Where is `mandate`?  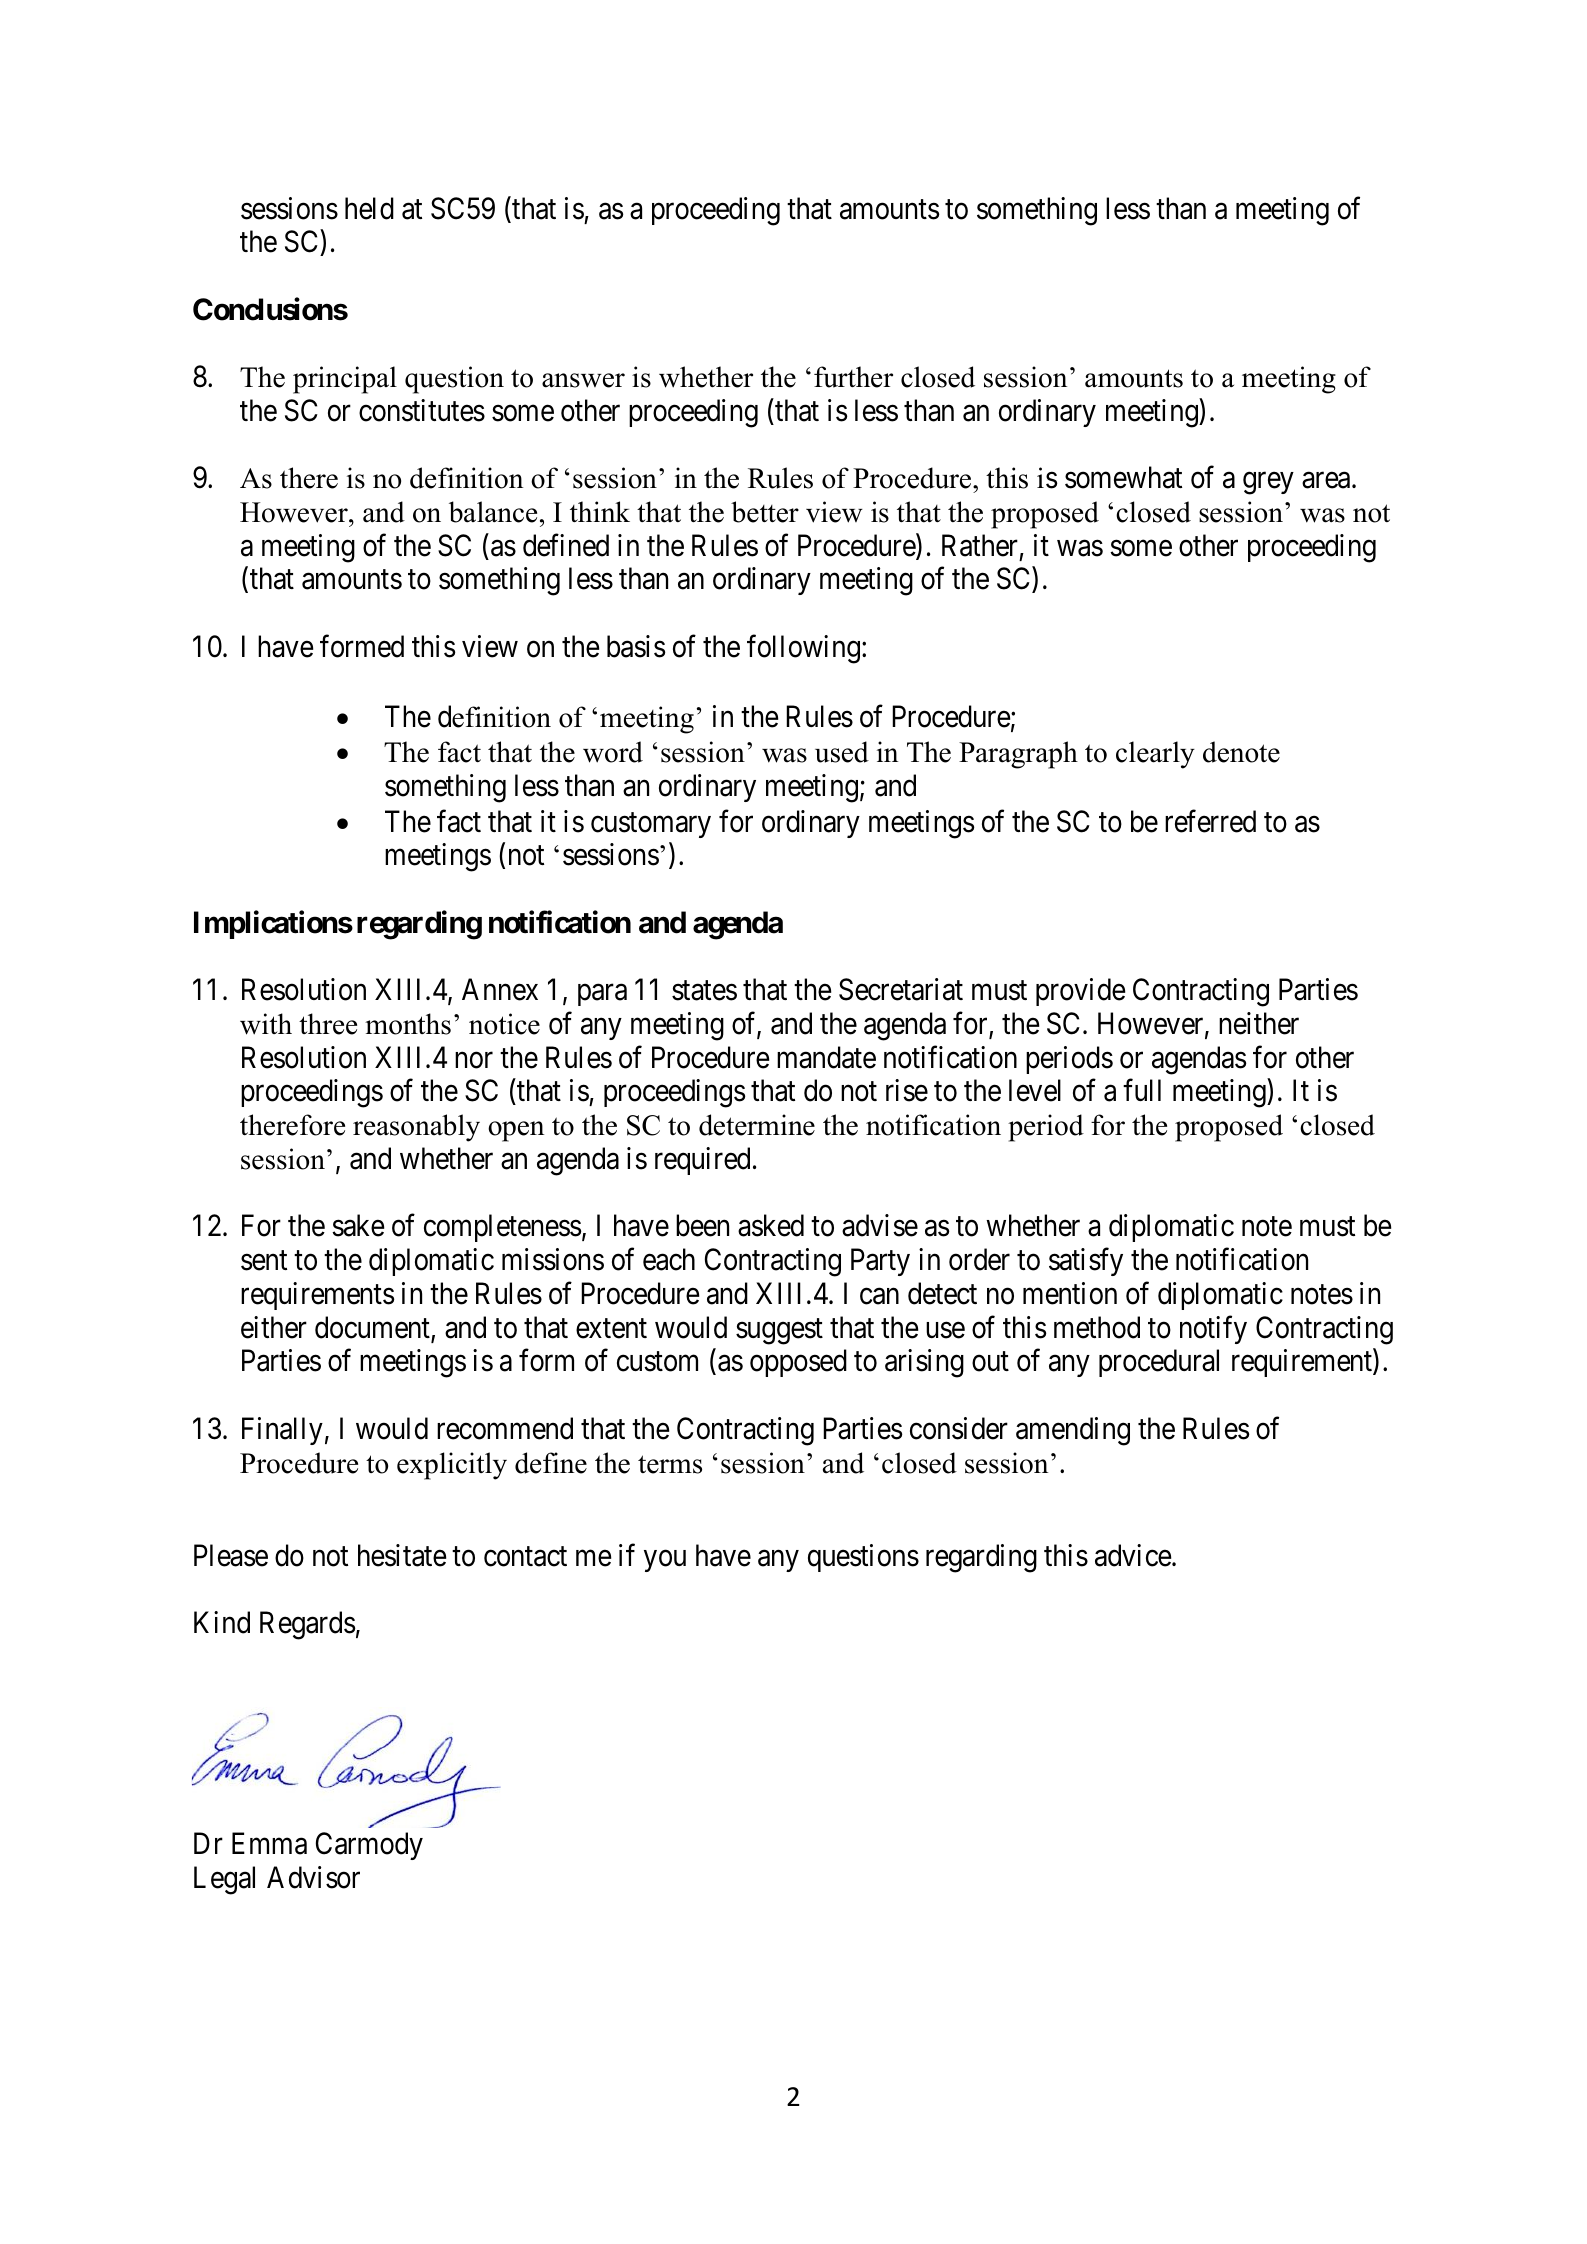
mandate is located at coordinates (826, 1057).
